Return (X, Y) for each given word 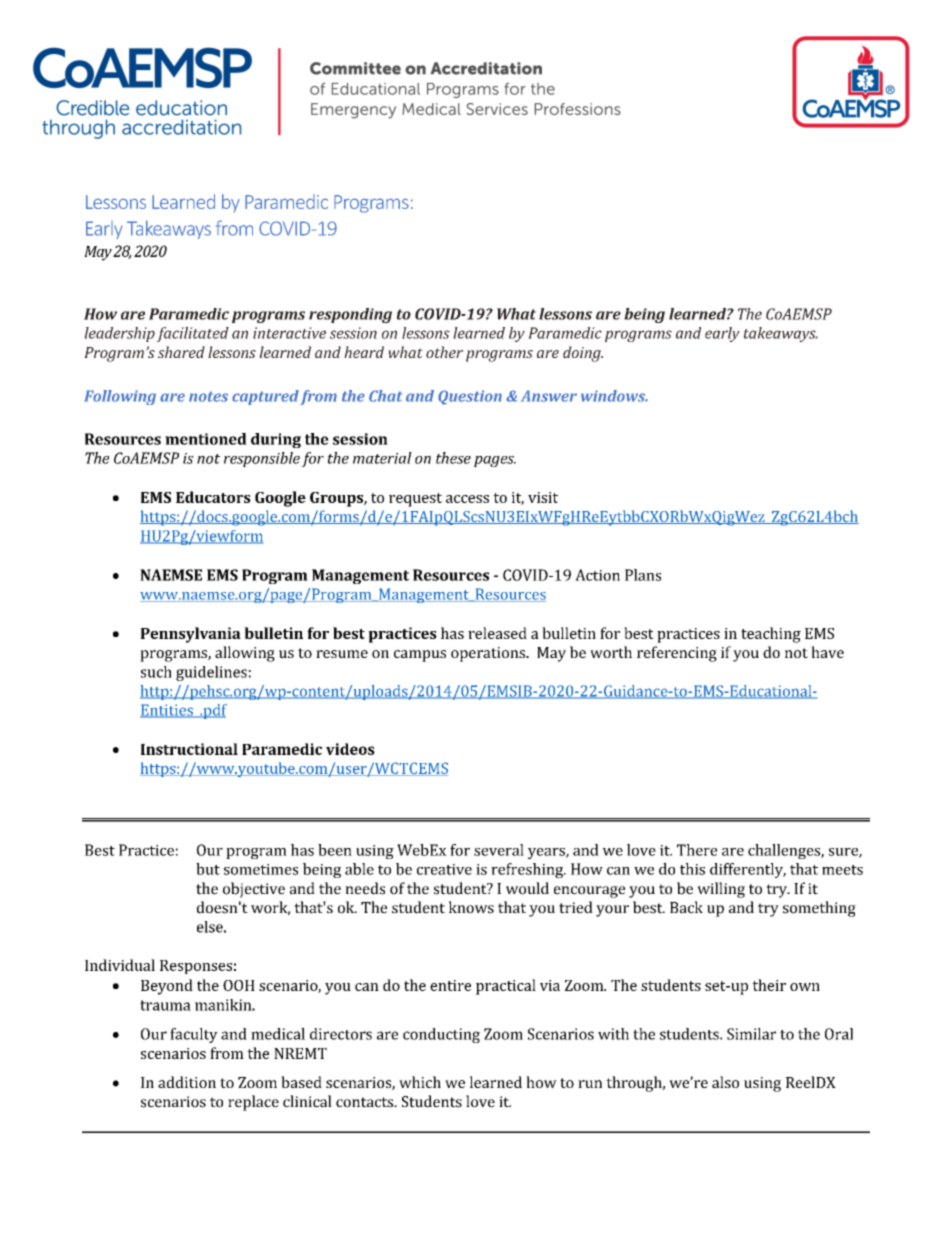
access (467, 499)
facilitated (192, 334)
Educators (213, 497)
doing (583, 354)
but (208, 869)
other (444, 352)
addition (187, 1082)
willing (721, 890)
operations (489, 654)
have (827, 652)
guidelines (211, 673)
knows (471, 907)
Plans (643, 575)
